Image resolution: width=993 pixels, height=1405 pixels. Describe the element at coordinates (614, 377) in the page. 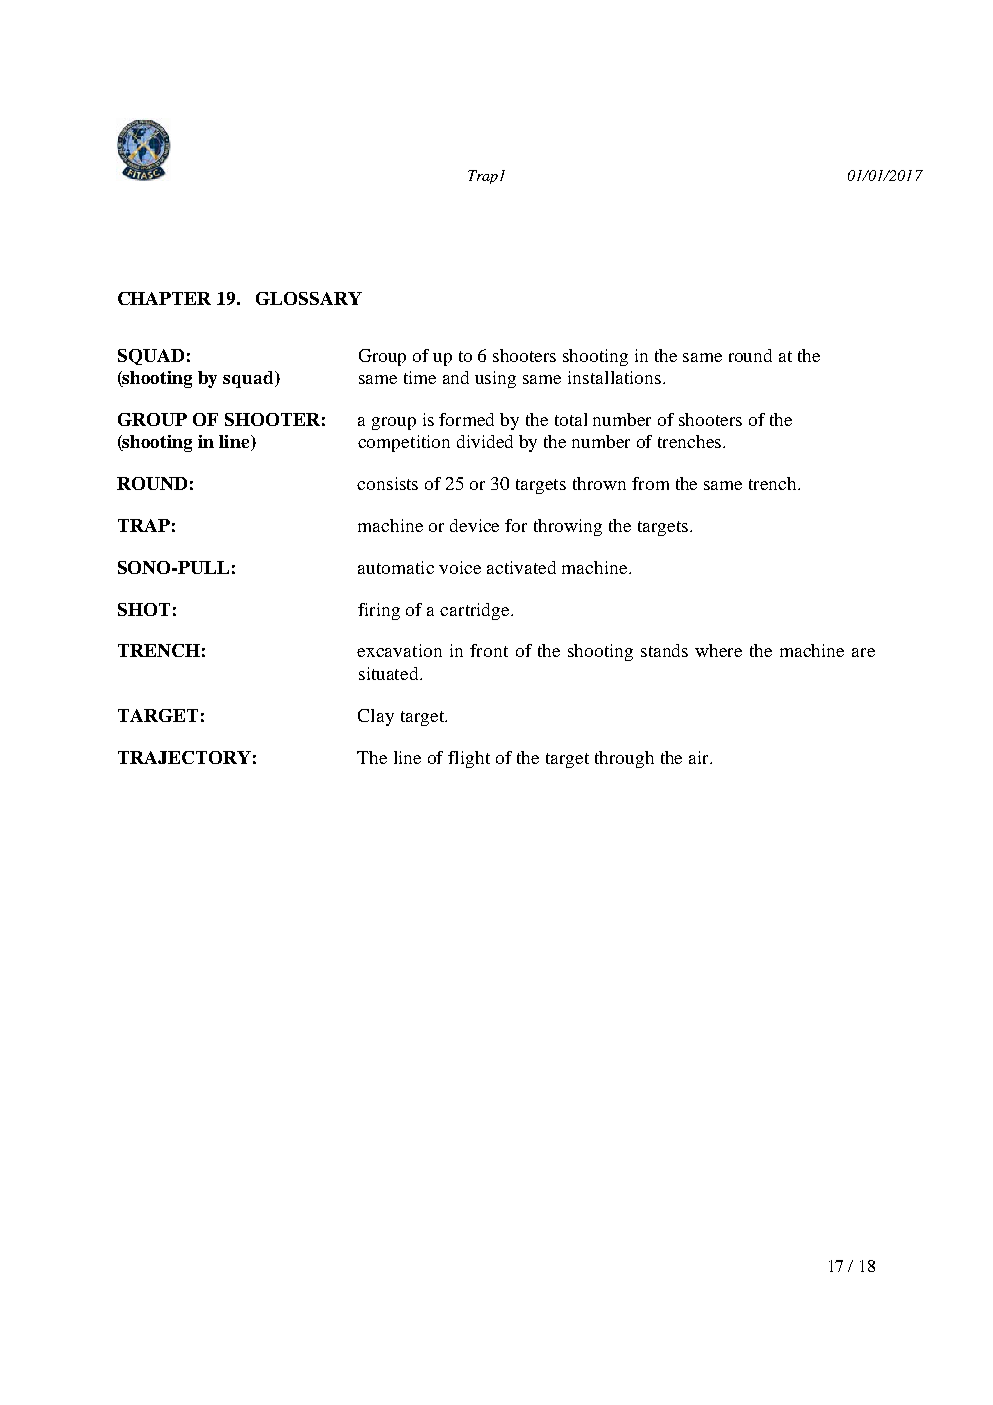

I see `installations` at that location.
